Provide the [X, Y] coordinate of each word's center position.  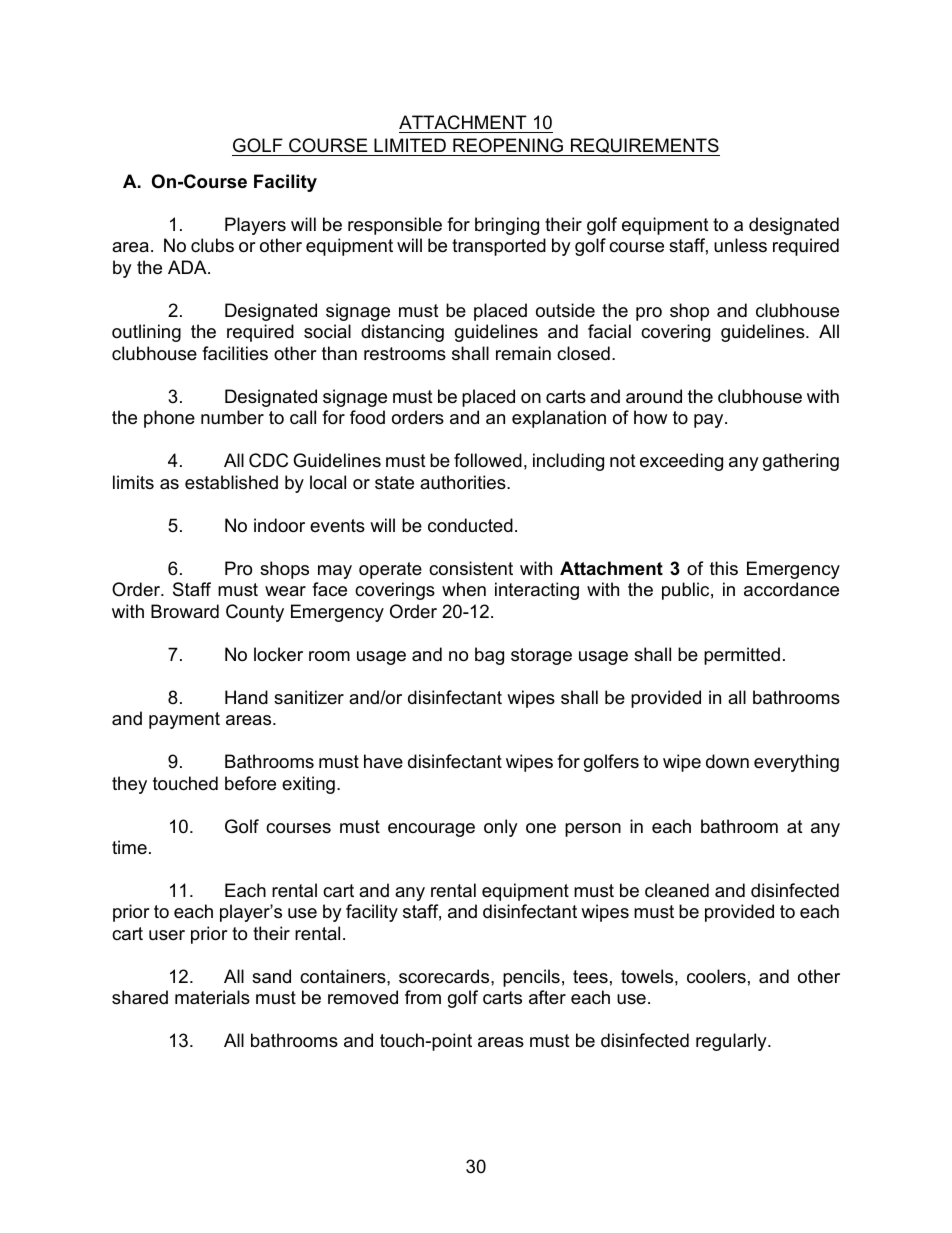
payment [184, 720]
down [727, 761]
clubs [212, 245]
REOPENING [508, 145]
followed [488, 460]
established [231, 482]
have [383, 761]
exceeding [681, 462]
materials [212, 997]
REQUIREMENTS [644, 147]
